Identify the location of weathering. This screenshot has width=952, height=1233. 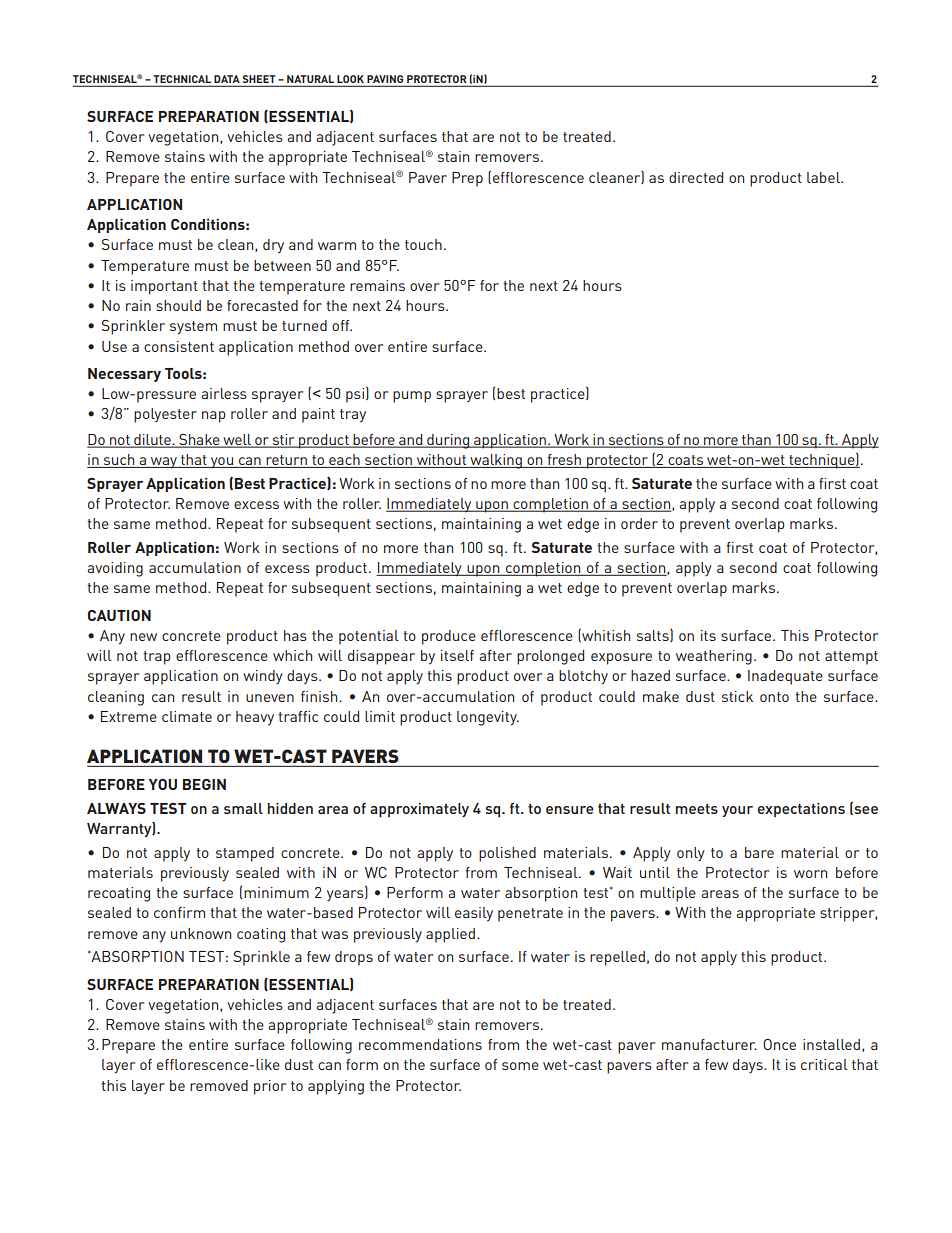
(714, 657).
